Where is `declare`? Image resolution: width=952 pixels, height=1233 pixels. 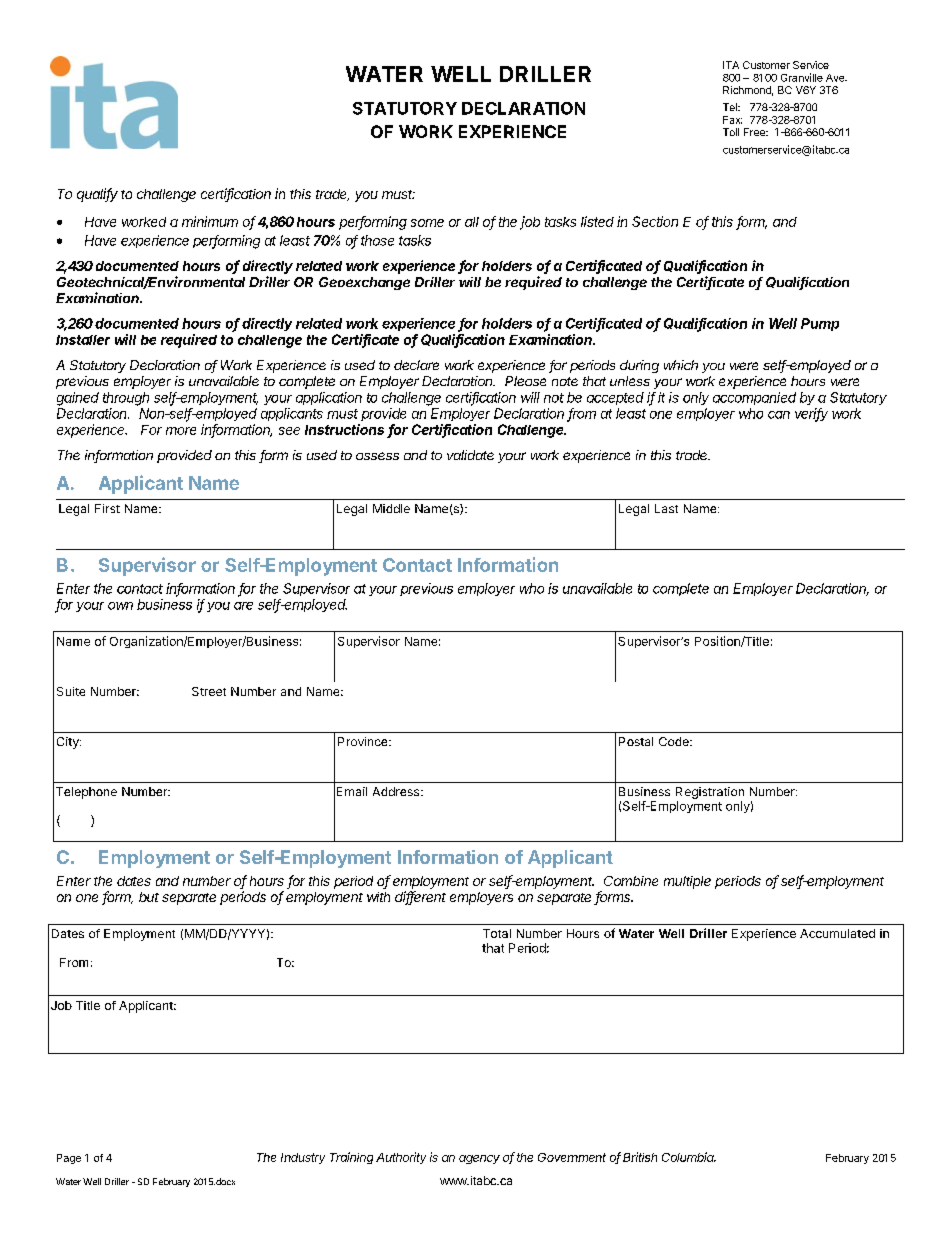
declare is located at coordinates (416, 365).
